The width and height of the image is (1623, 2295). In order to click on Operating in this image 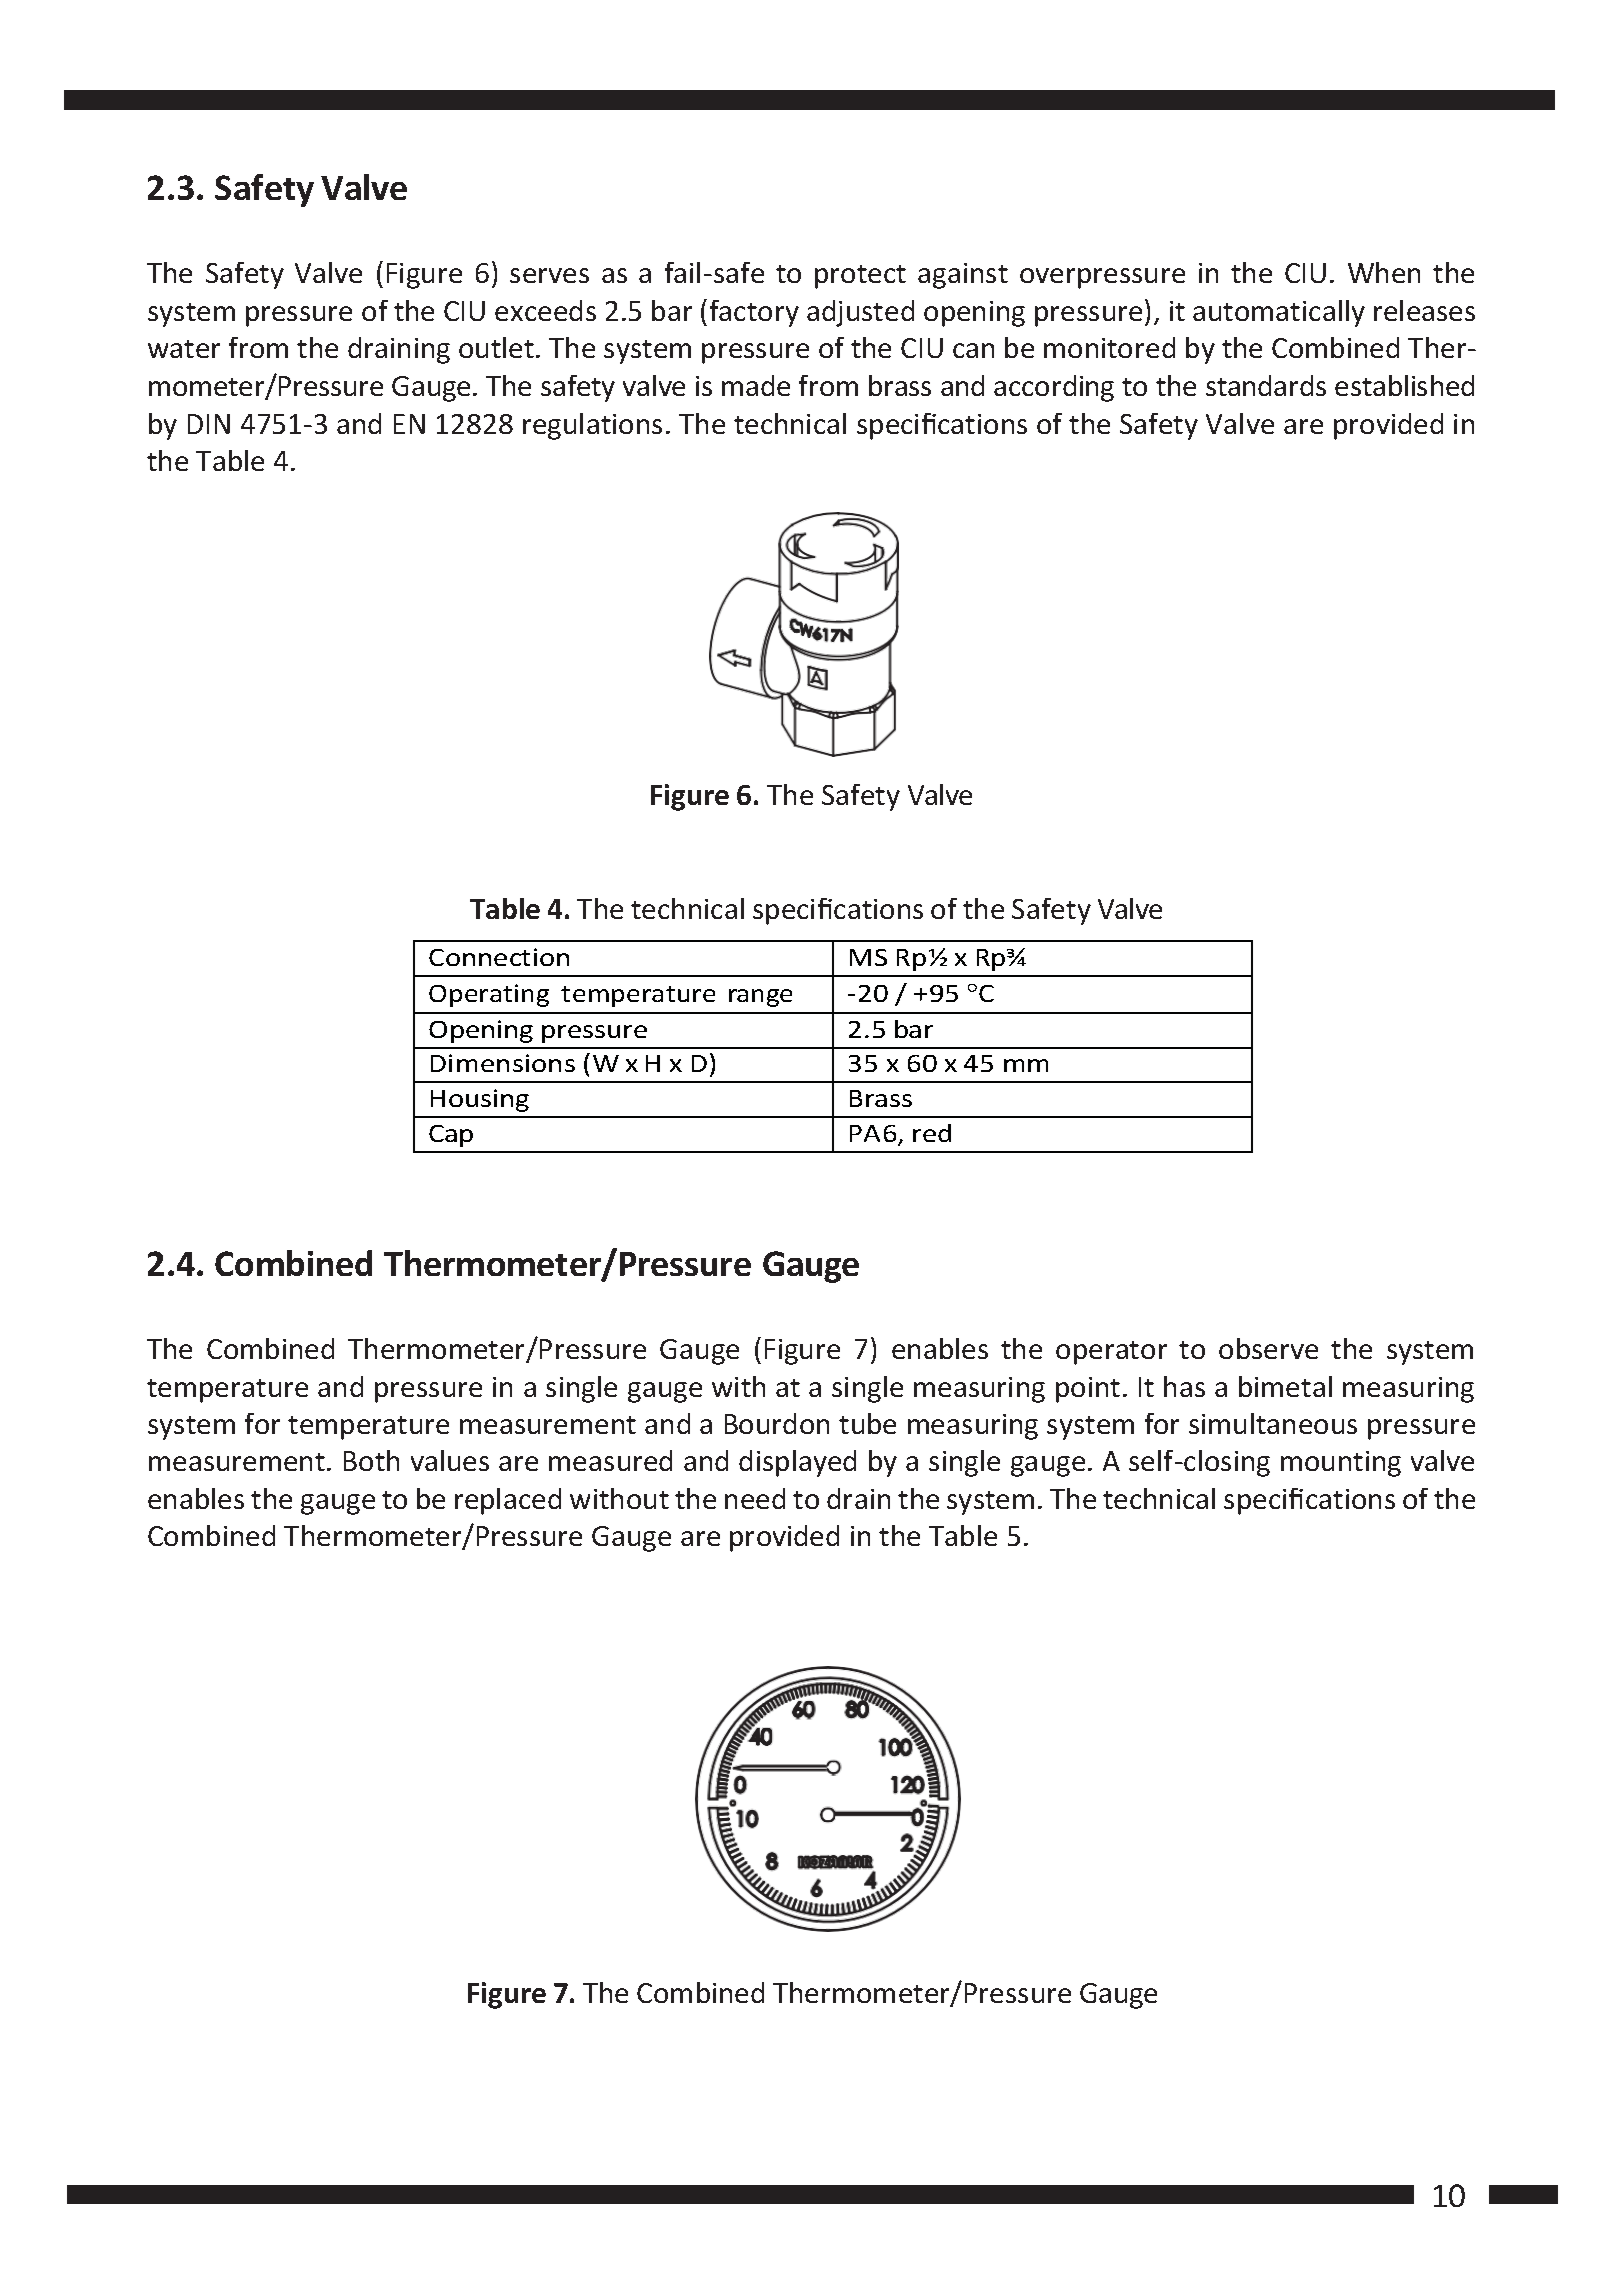, I will do `click(489, 995)`.
